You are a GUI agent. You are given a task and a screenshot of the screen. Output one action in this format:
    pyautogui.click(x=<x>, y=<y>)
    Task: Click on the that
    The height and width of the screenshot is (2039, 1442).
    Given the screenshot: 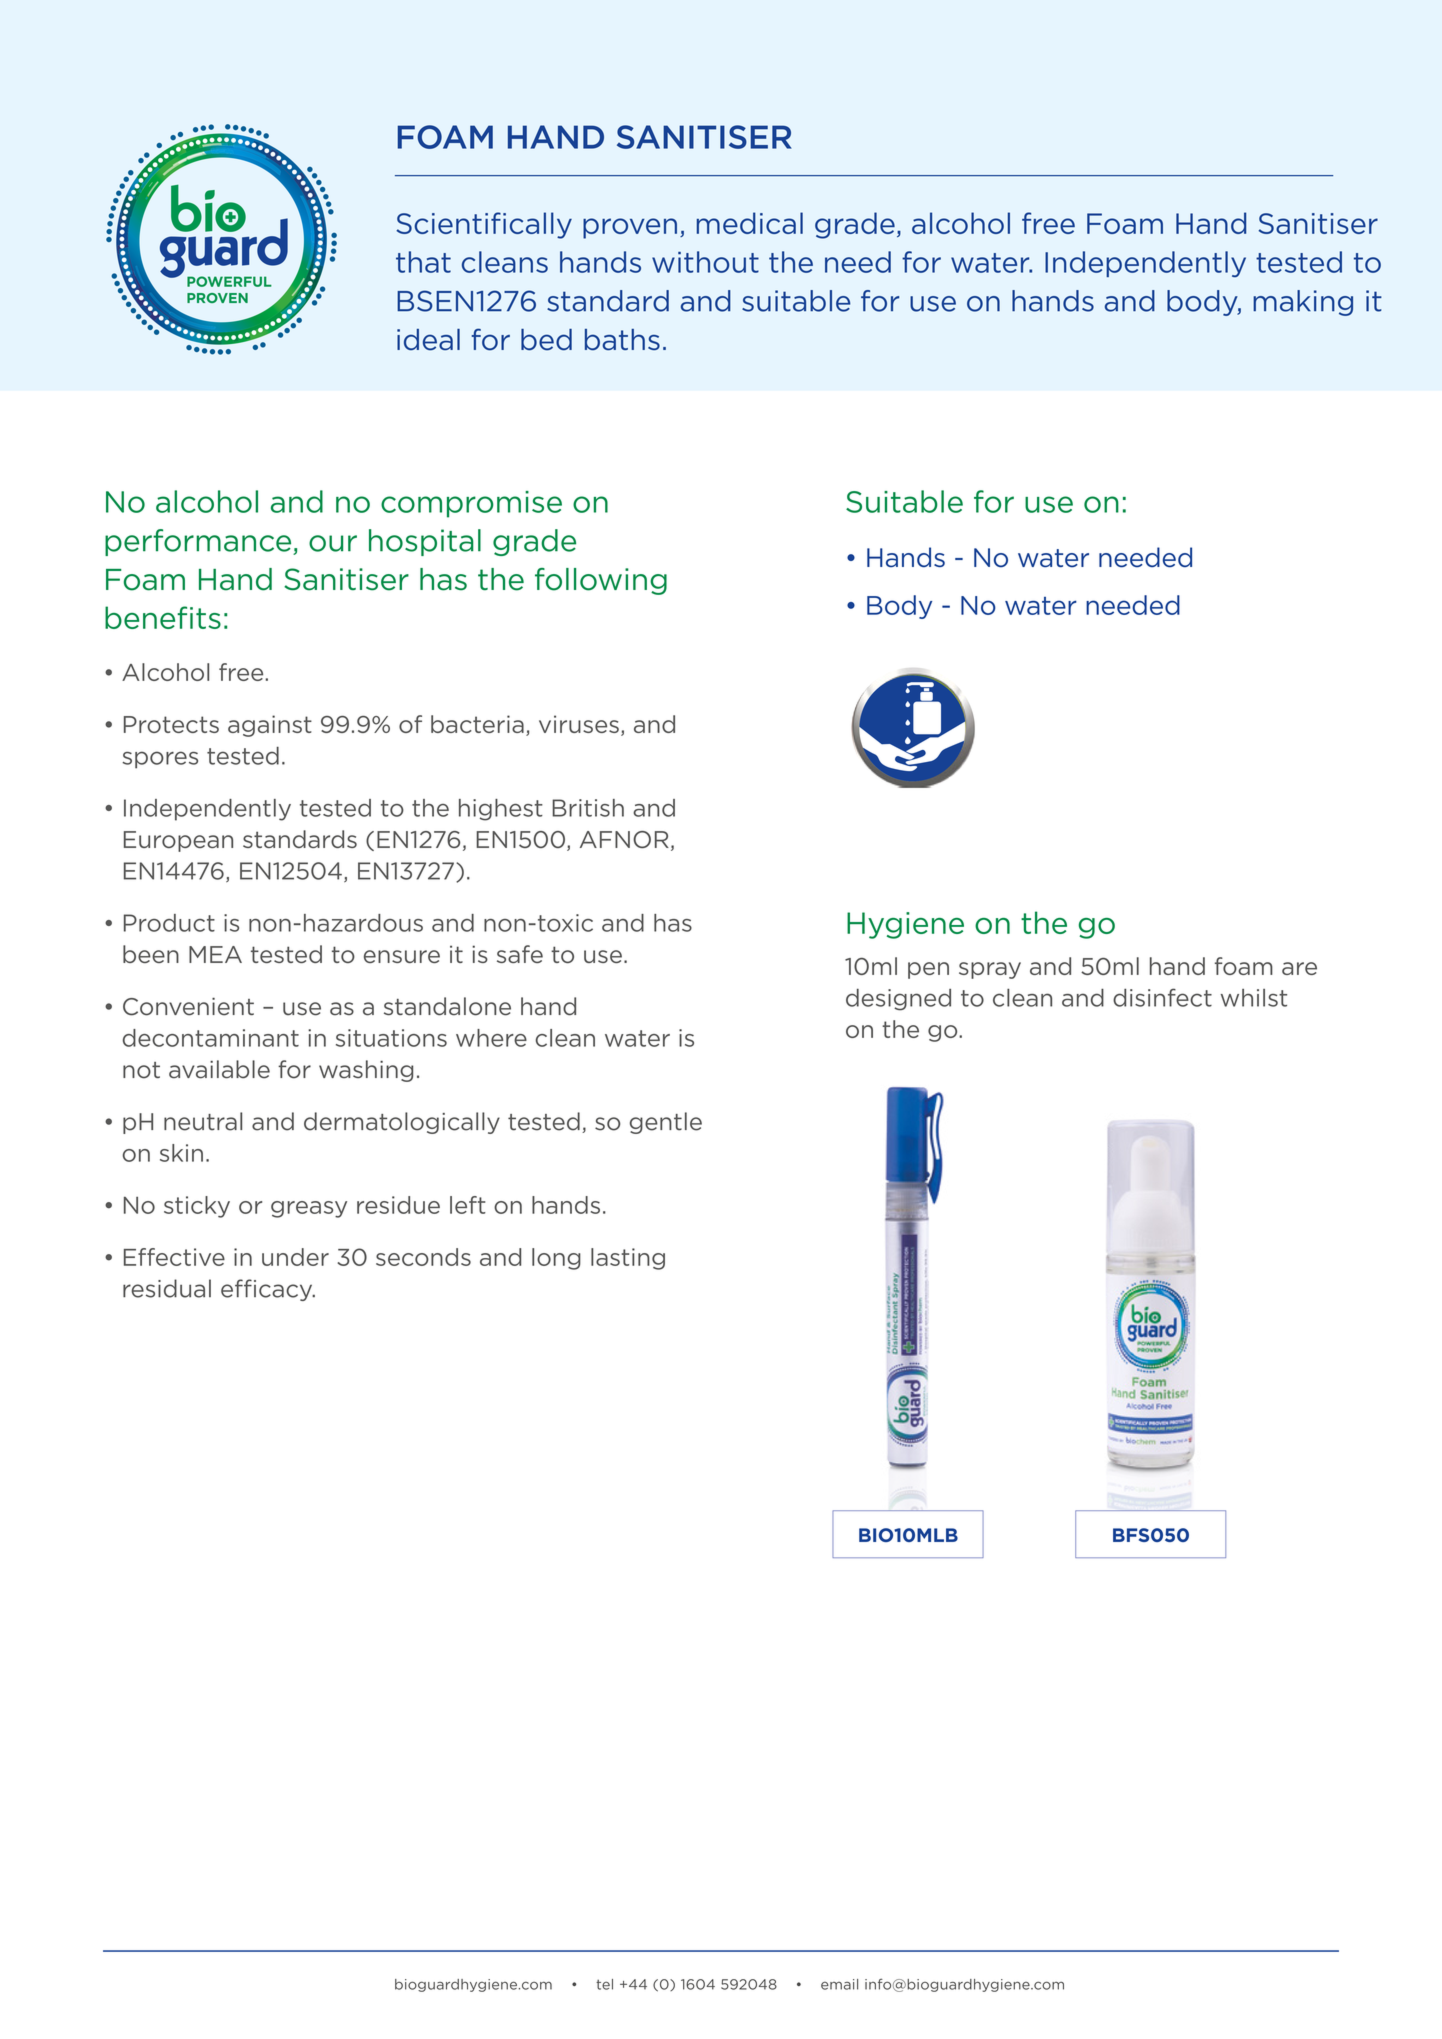 What is the action you would take?
    pyautogui.click(x=423, y=262)
